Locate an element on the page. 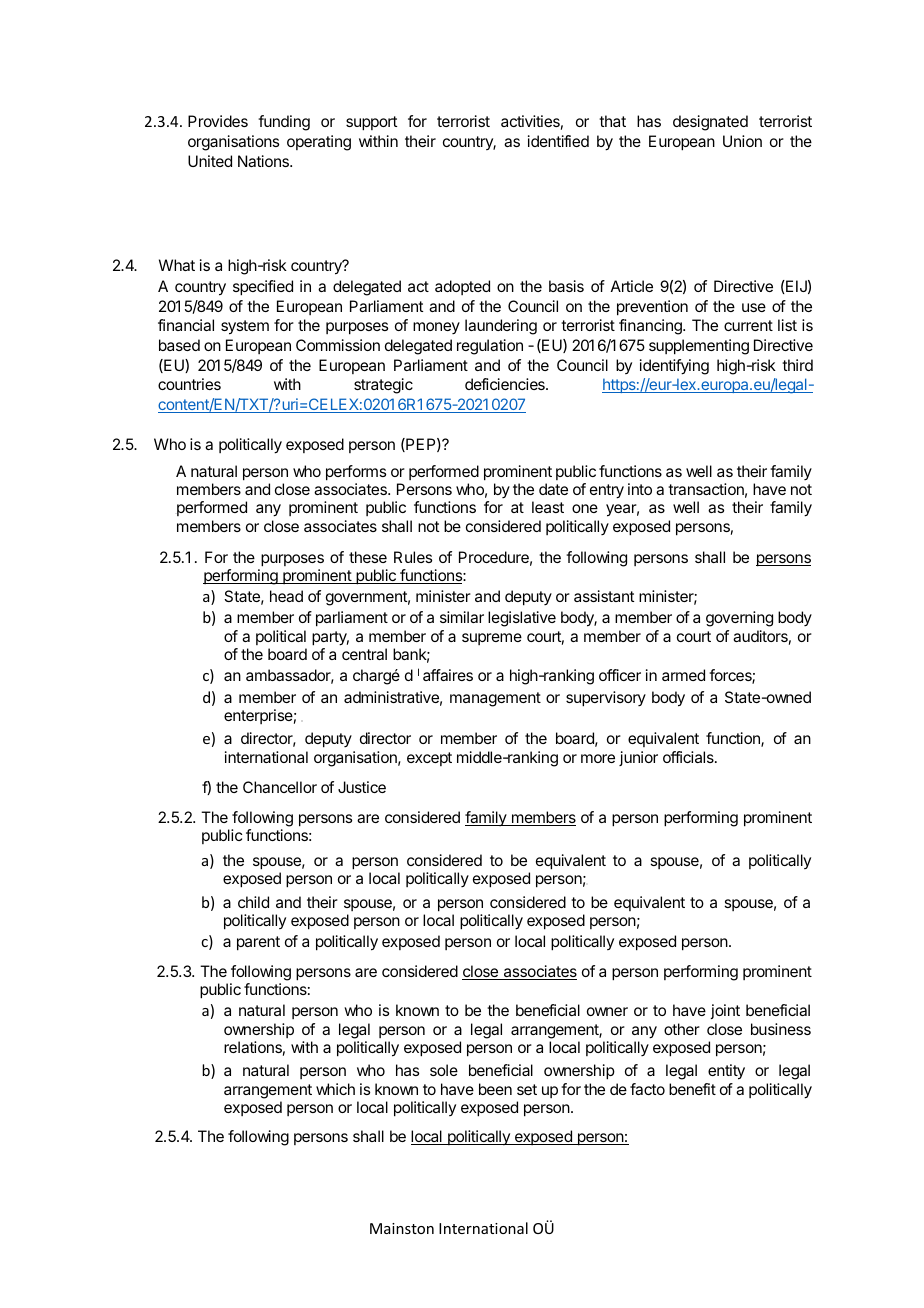 Image resolution: width=924 pixels, height=1308 pixels. except is located at coordinates (429, 759).
